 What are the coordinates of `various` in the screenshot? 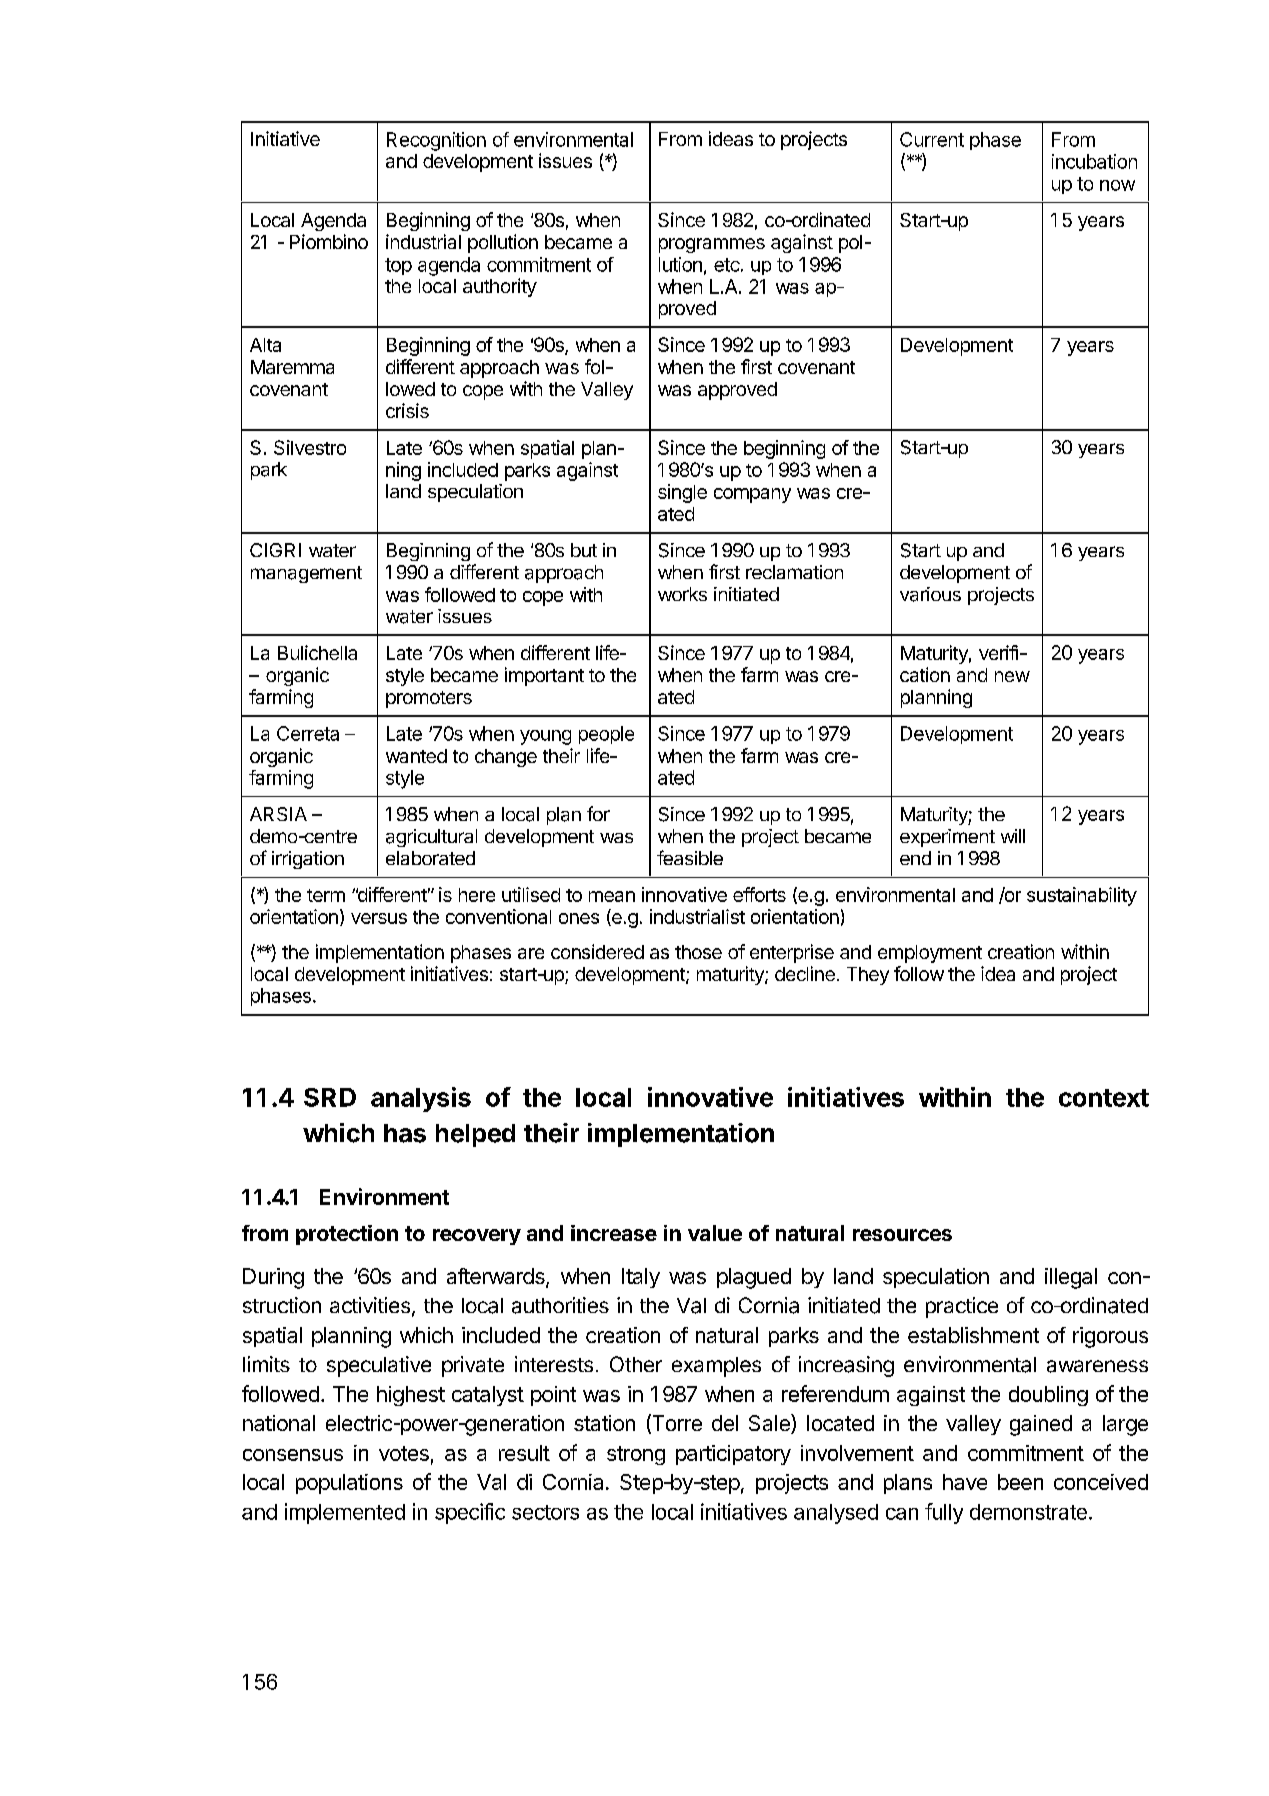 It's located at (930, 594).
